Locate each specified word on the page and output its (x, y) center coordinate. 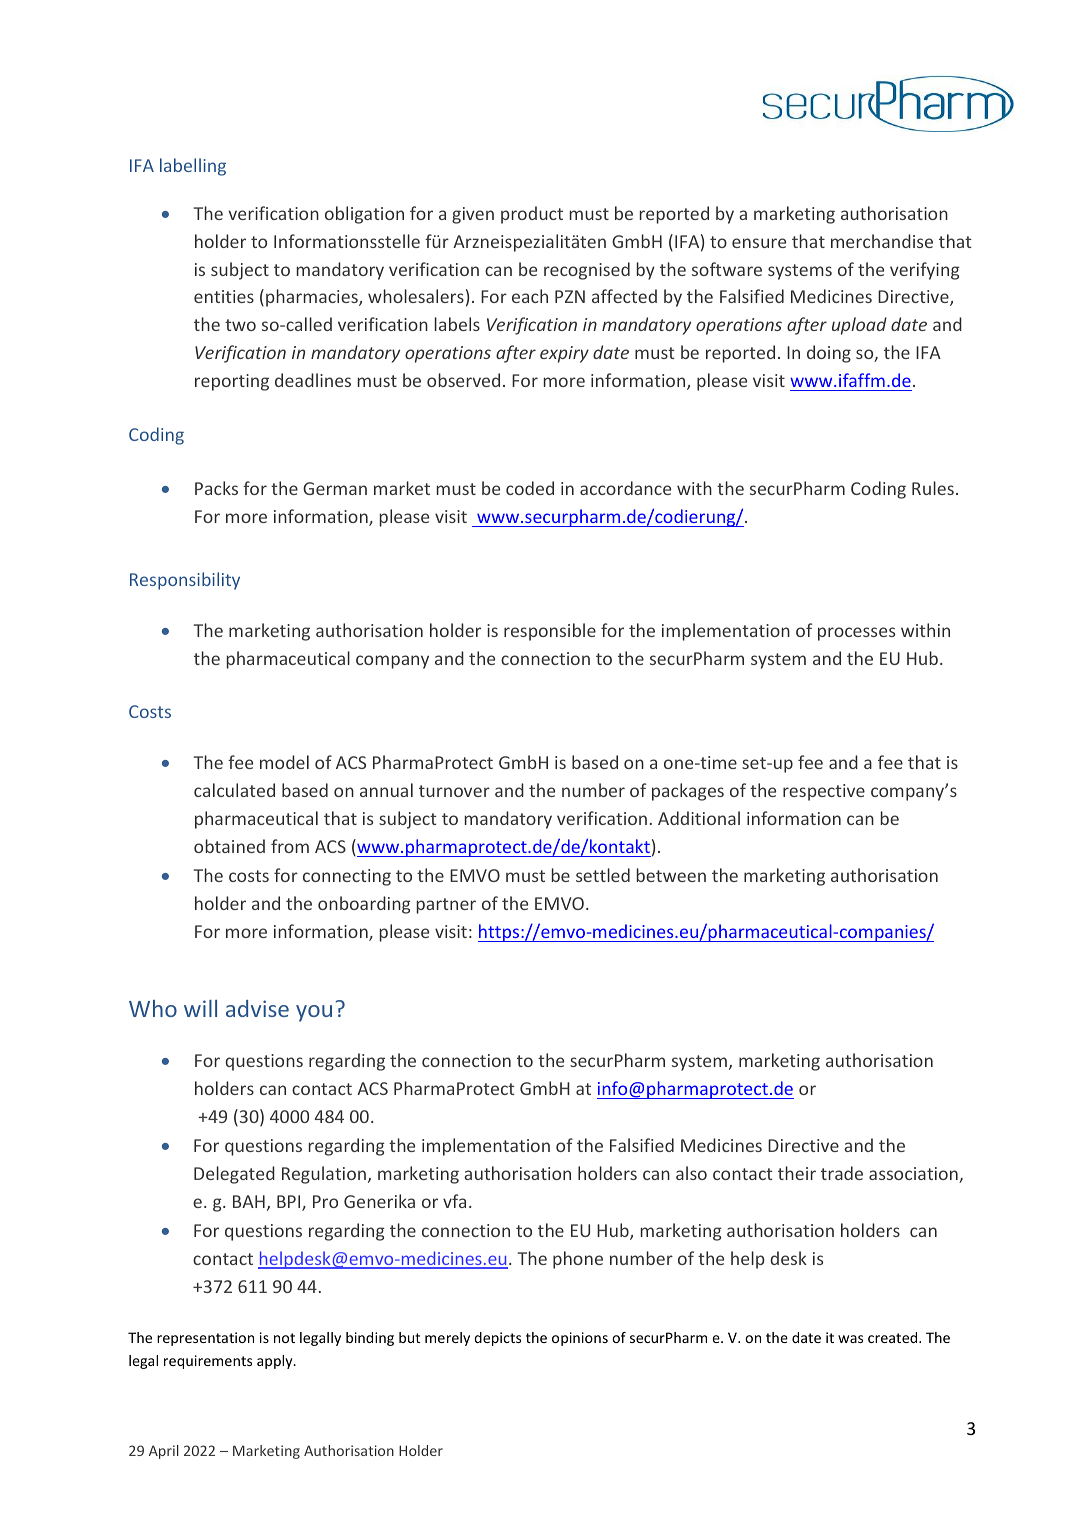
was (850, 1339)
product (532, 215)
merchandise (882, 241)
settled (603, 875)
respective (824, 792)
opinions (580, 1339)
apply (276, 1362)
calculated (234, 790)
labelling (193, 167)
